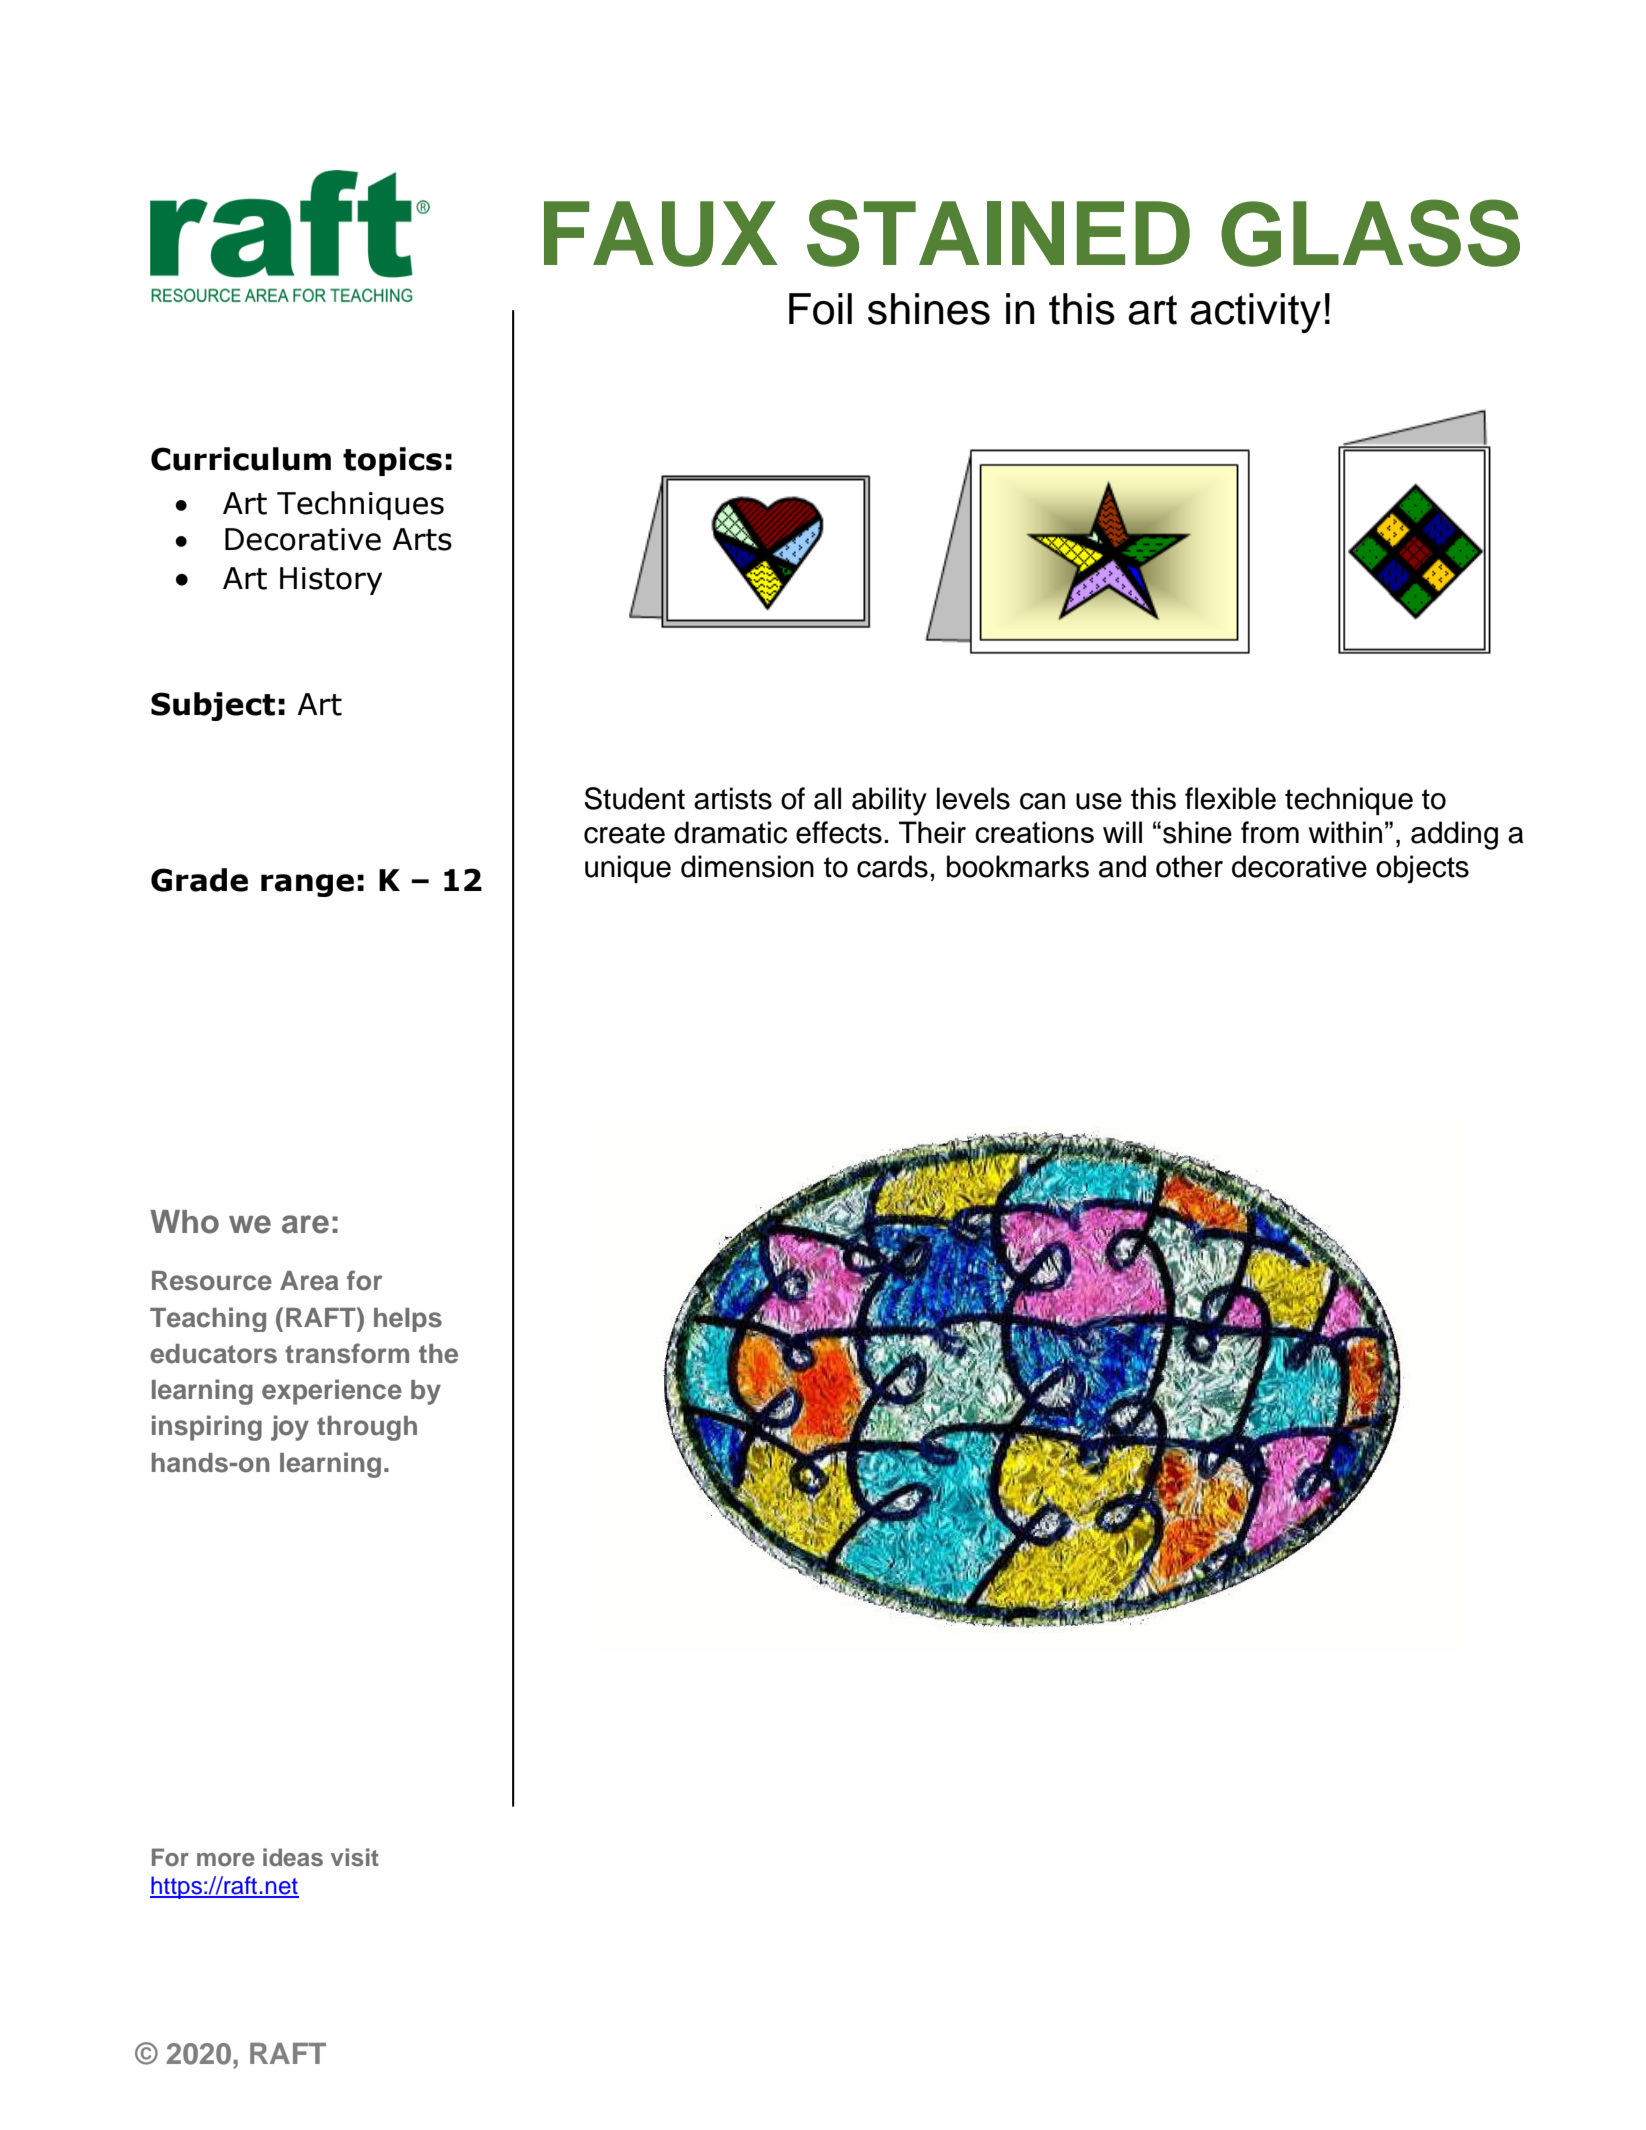  I want to click on Foil, so click(820, 309).
